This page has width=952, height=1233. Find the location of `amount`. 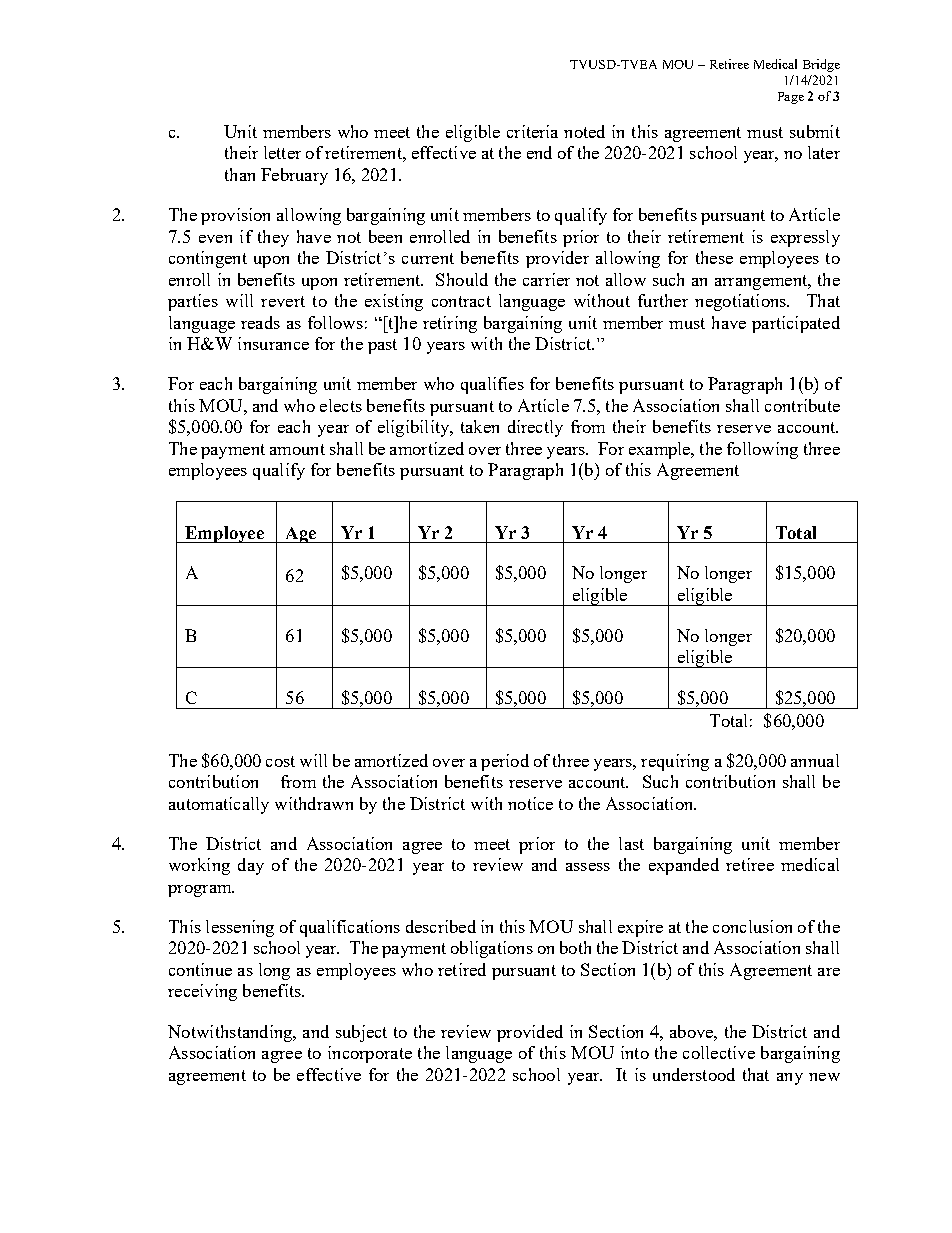

amount is located at coordinates (297, 449).
